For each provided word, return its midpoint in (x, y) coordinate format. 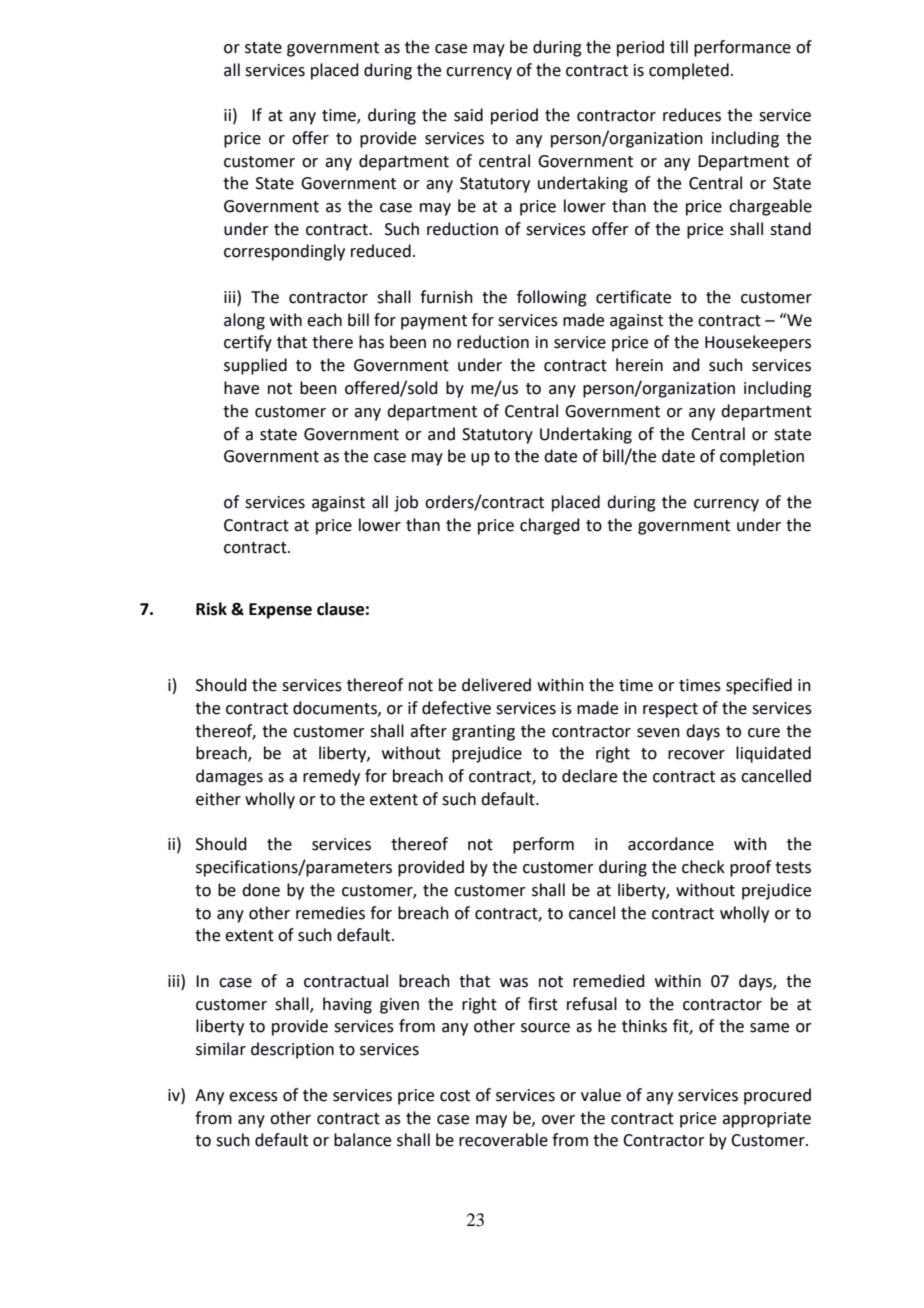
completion (762, 457)
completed (689, 71)
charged (550, 526)
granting (483, 733)
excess (253, 1097)
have (241, 388)
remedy (331, 777)
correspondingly (284, 252)
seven (658, 733)
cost (455, 1096)
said (468, 115)
